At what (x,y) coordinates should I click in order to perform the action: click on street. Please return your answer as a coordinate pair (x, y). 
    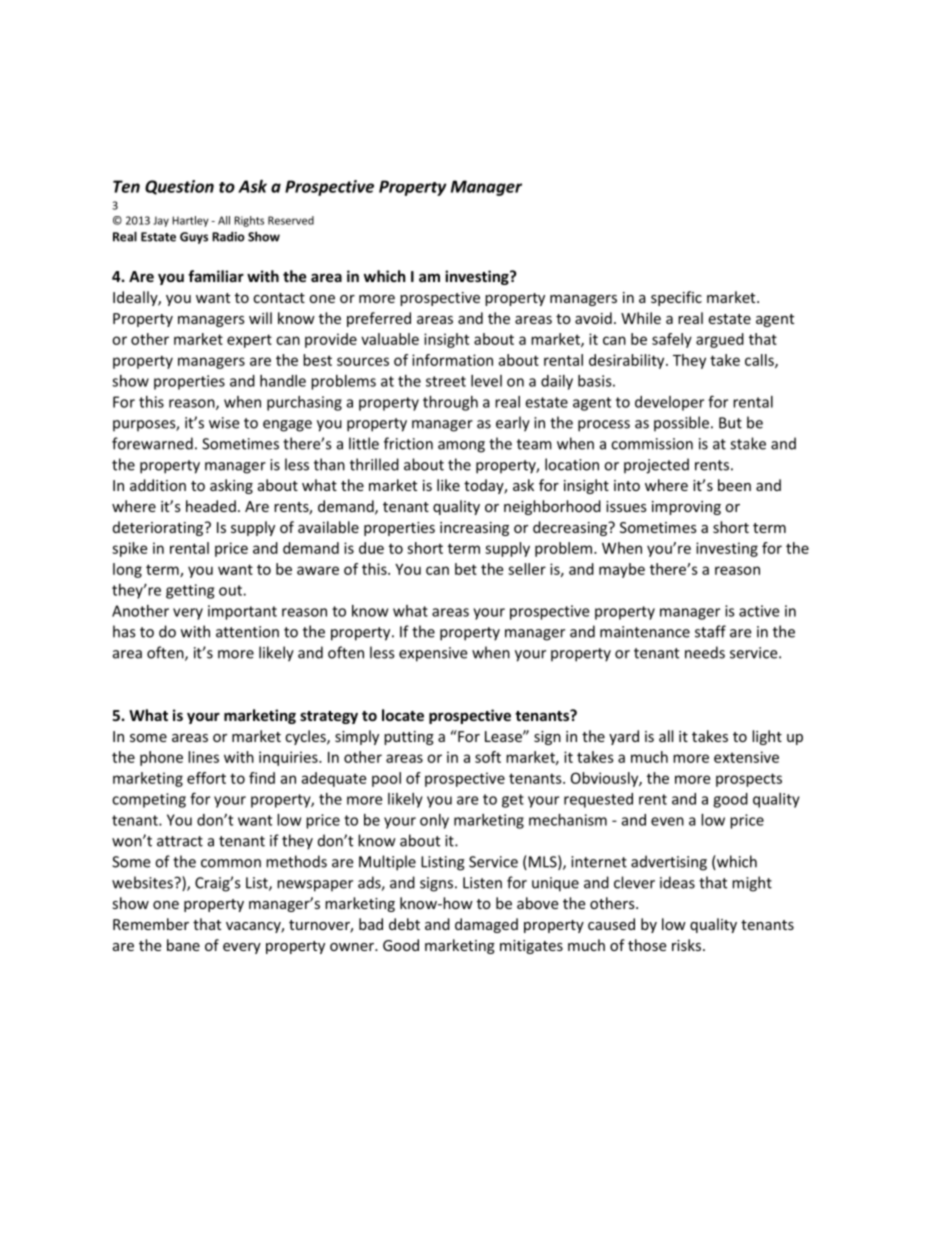
    Looking at the image, I should click on (446, 381).
